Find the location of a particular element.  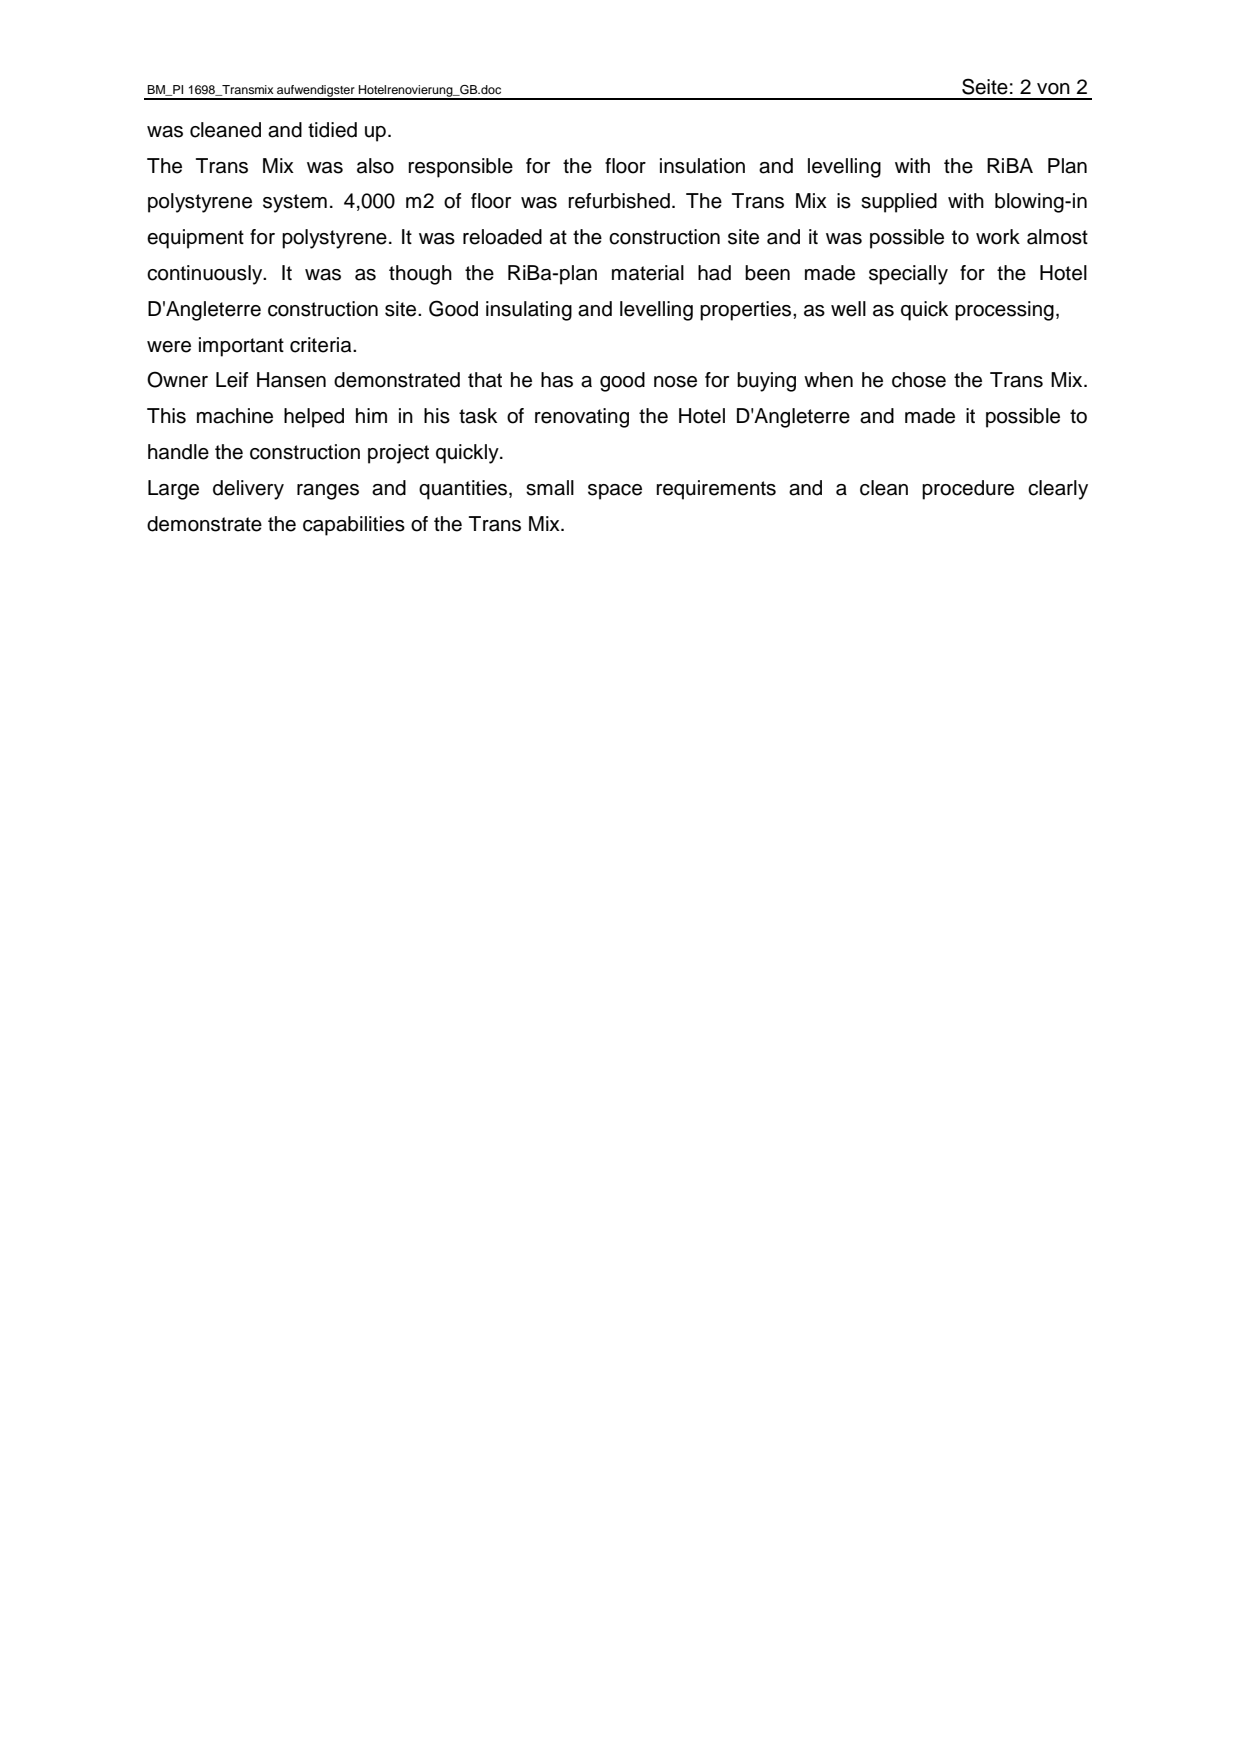

has is located at coordinates (557, 380).
